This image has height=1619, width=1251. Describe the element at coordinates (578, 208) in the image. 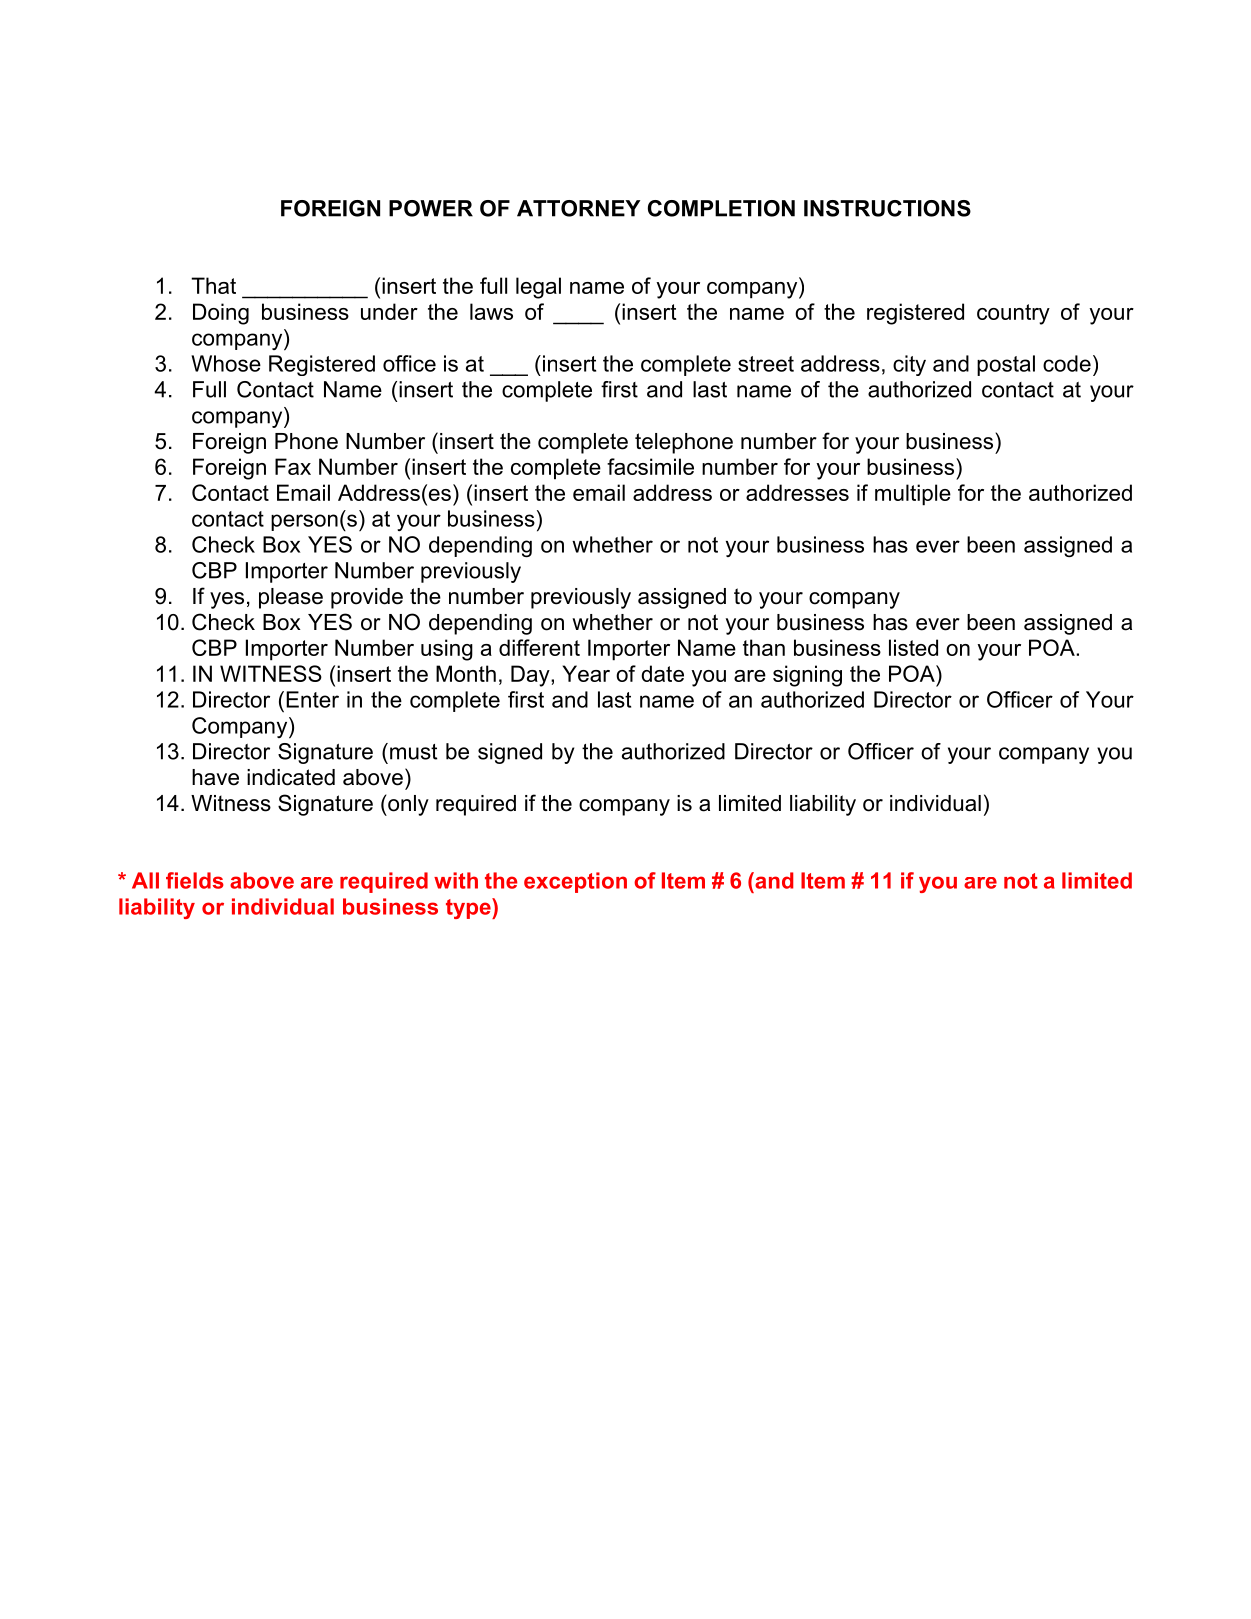

I see `ATTORNEY` at that location.
